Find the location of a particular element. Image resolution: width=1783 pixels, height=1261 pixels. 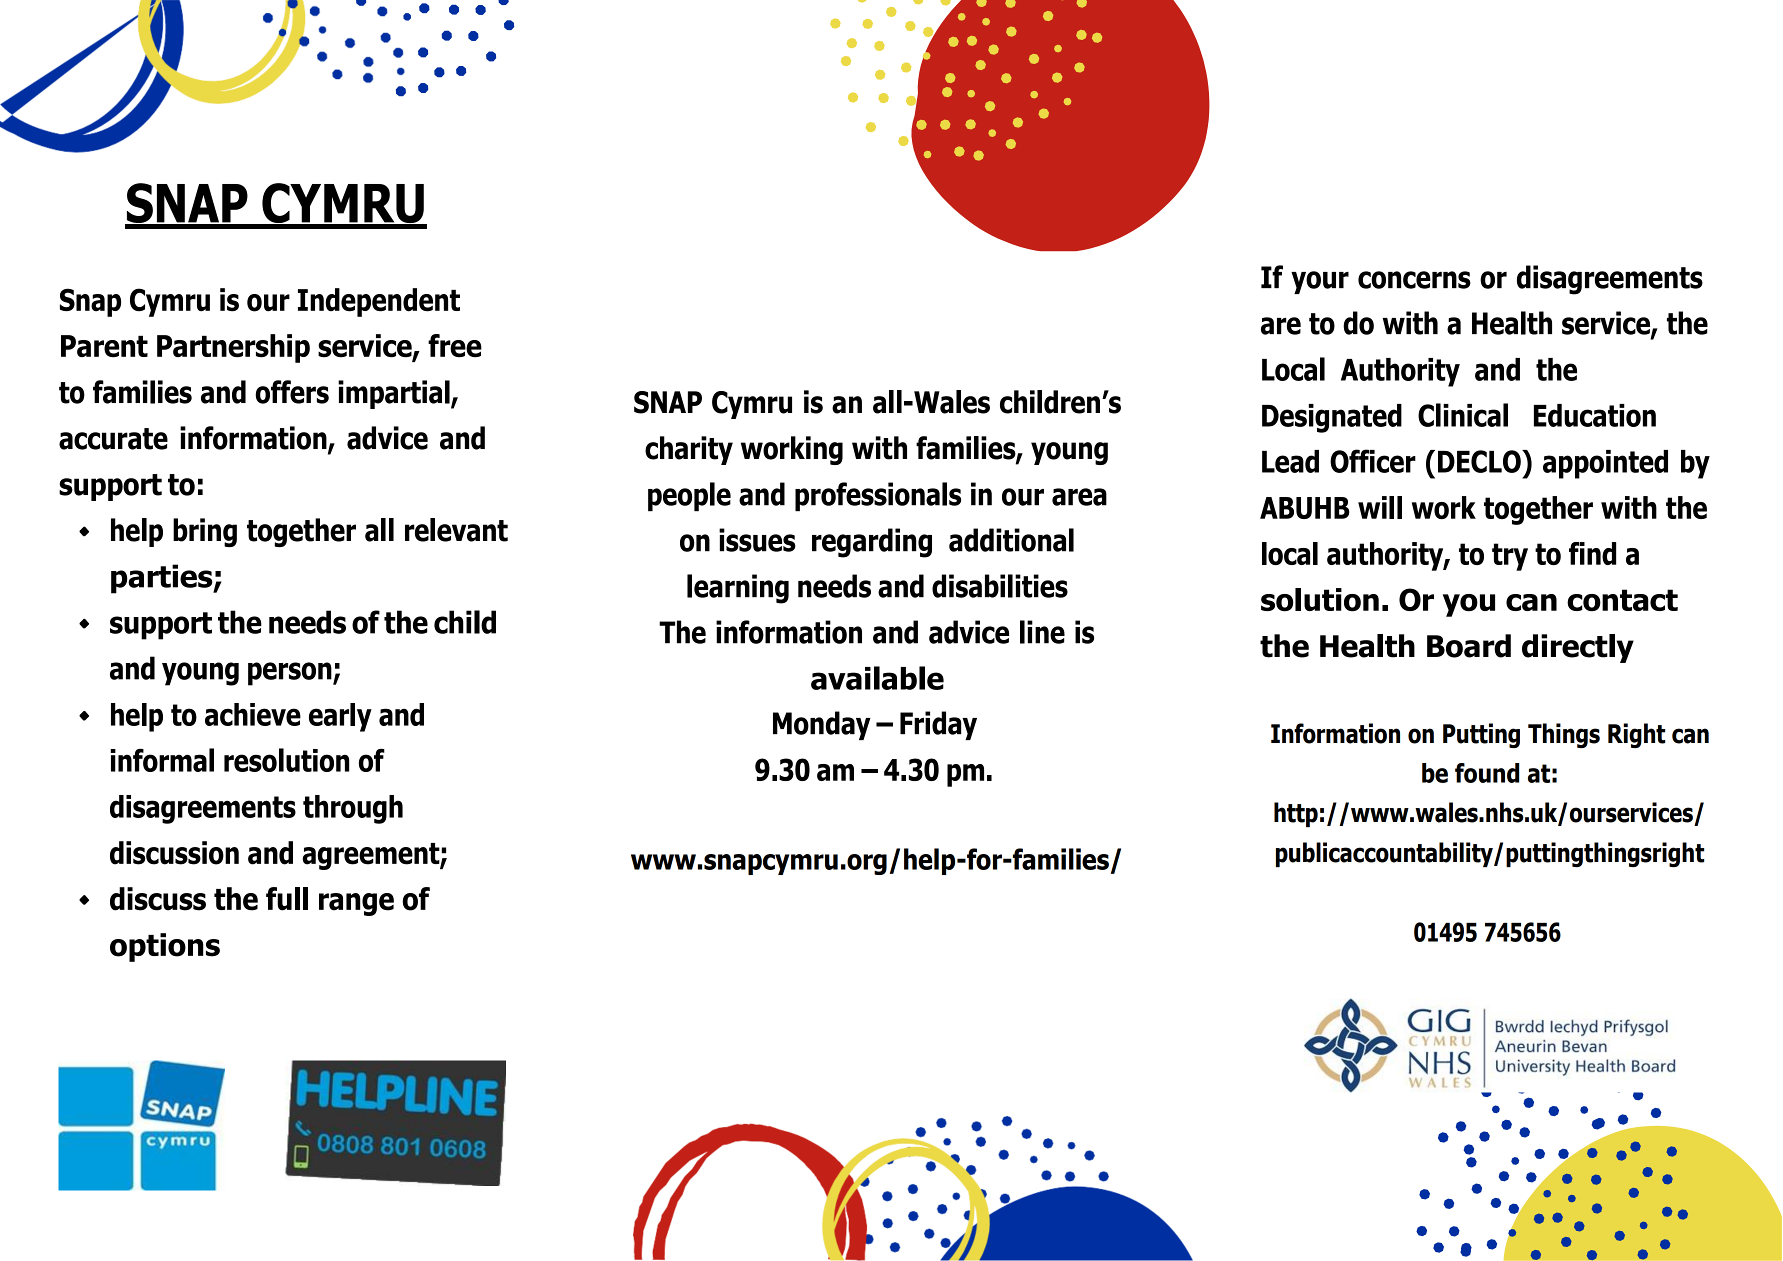

concerns is located at coordinates (1414, 280).
